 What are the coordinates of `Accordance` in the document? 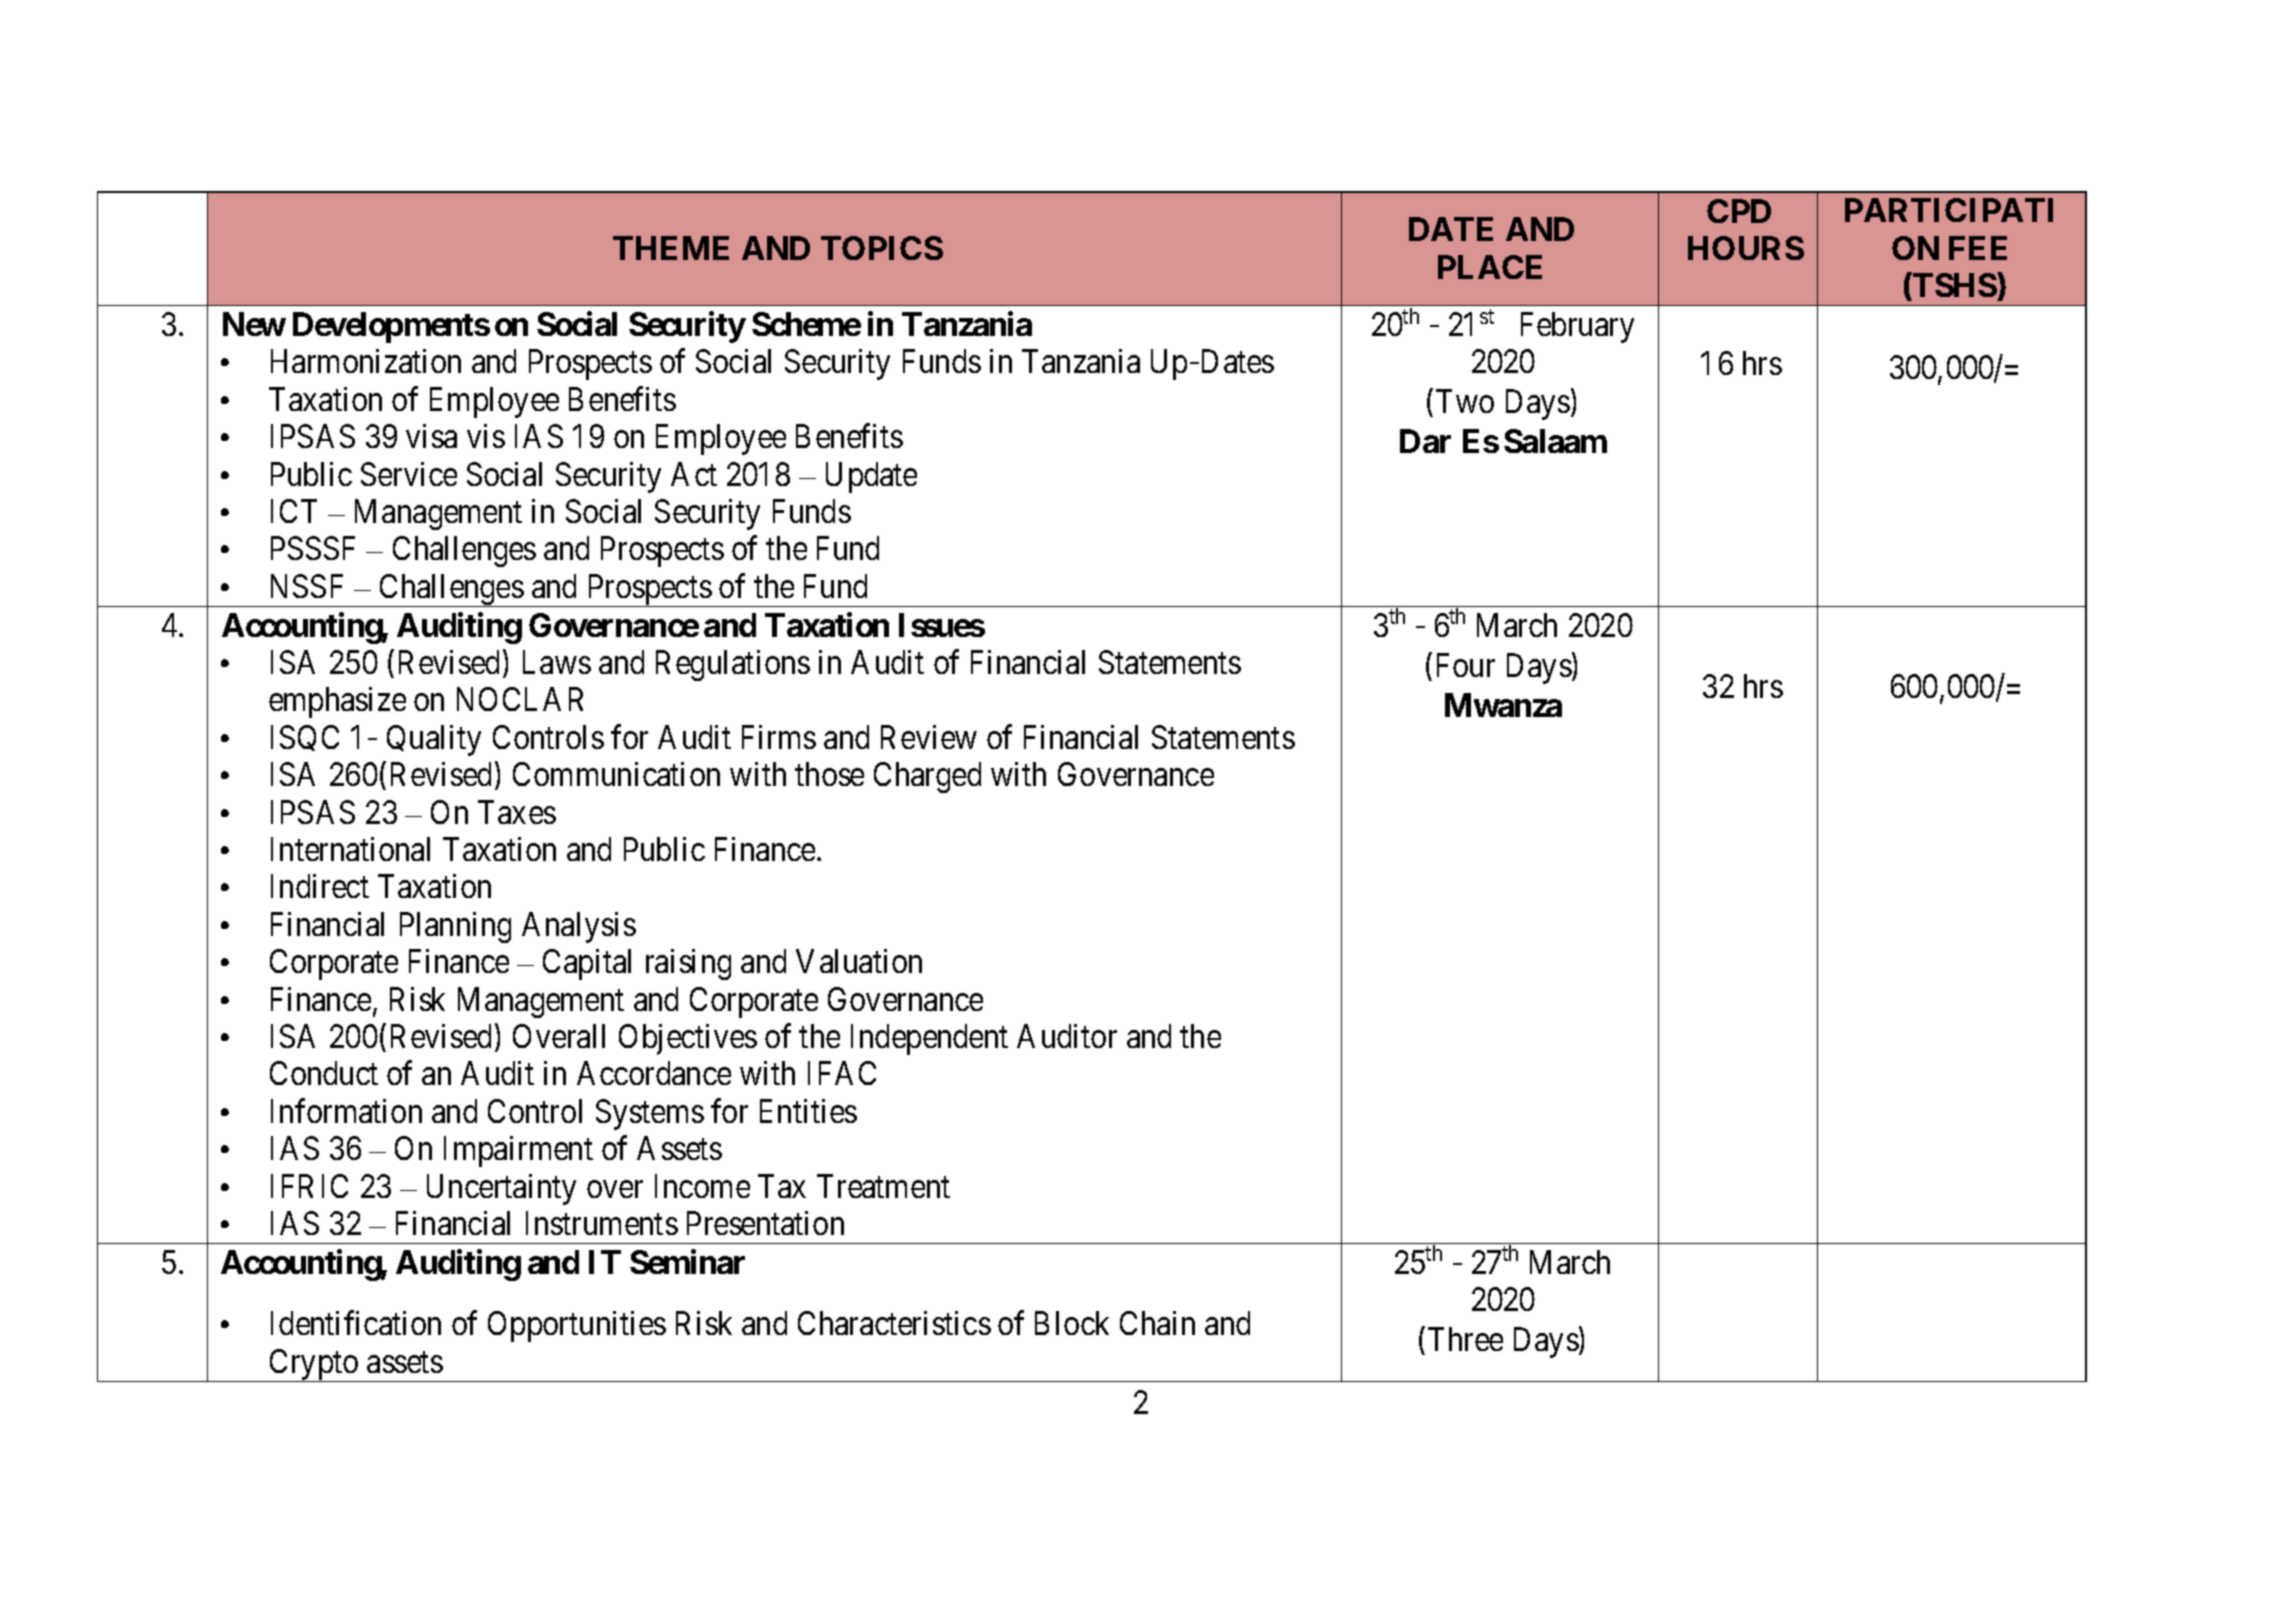 It's located at (654, 1073).
